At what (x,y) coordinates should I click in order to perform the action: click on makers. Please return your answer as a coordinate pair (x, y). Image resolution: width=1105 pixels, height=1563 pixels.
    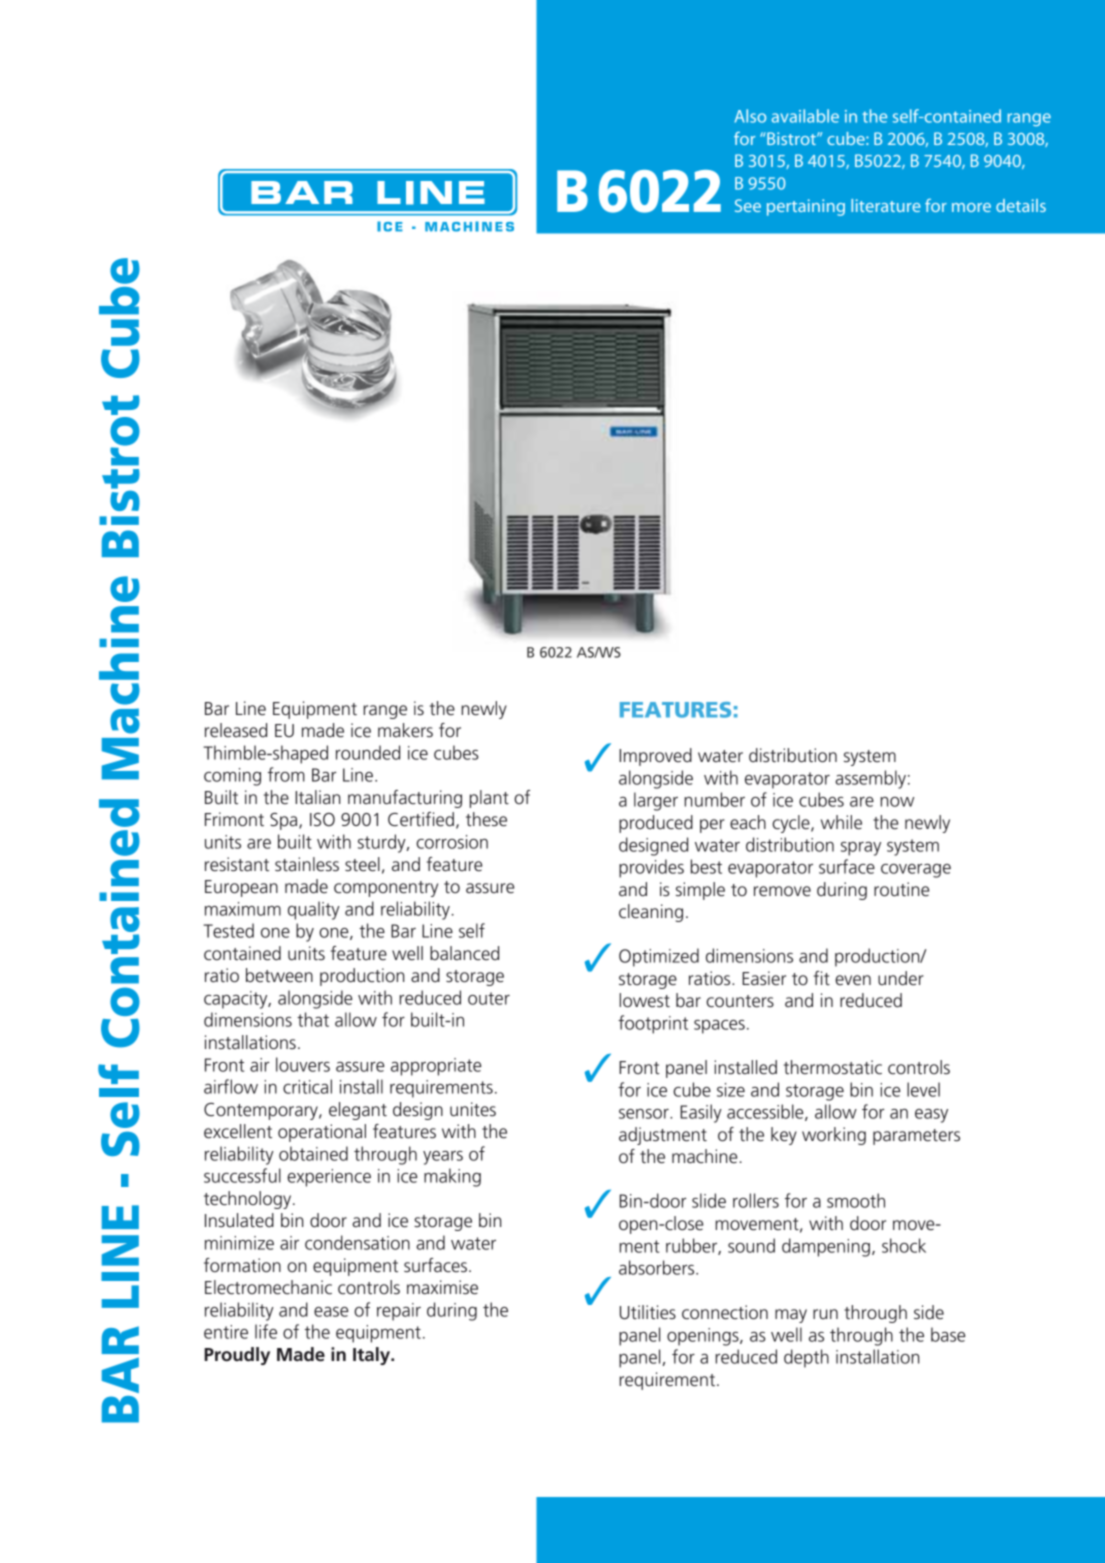
    Looking at the image, I should click on (405, 730).
